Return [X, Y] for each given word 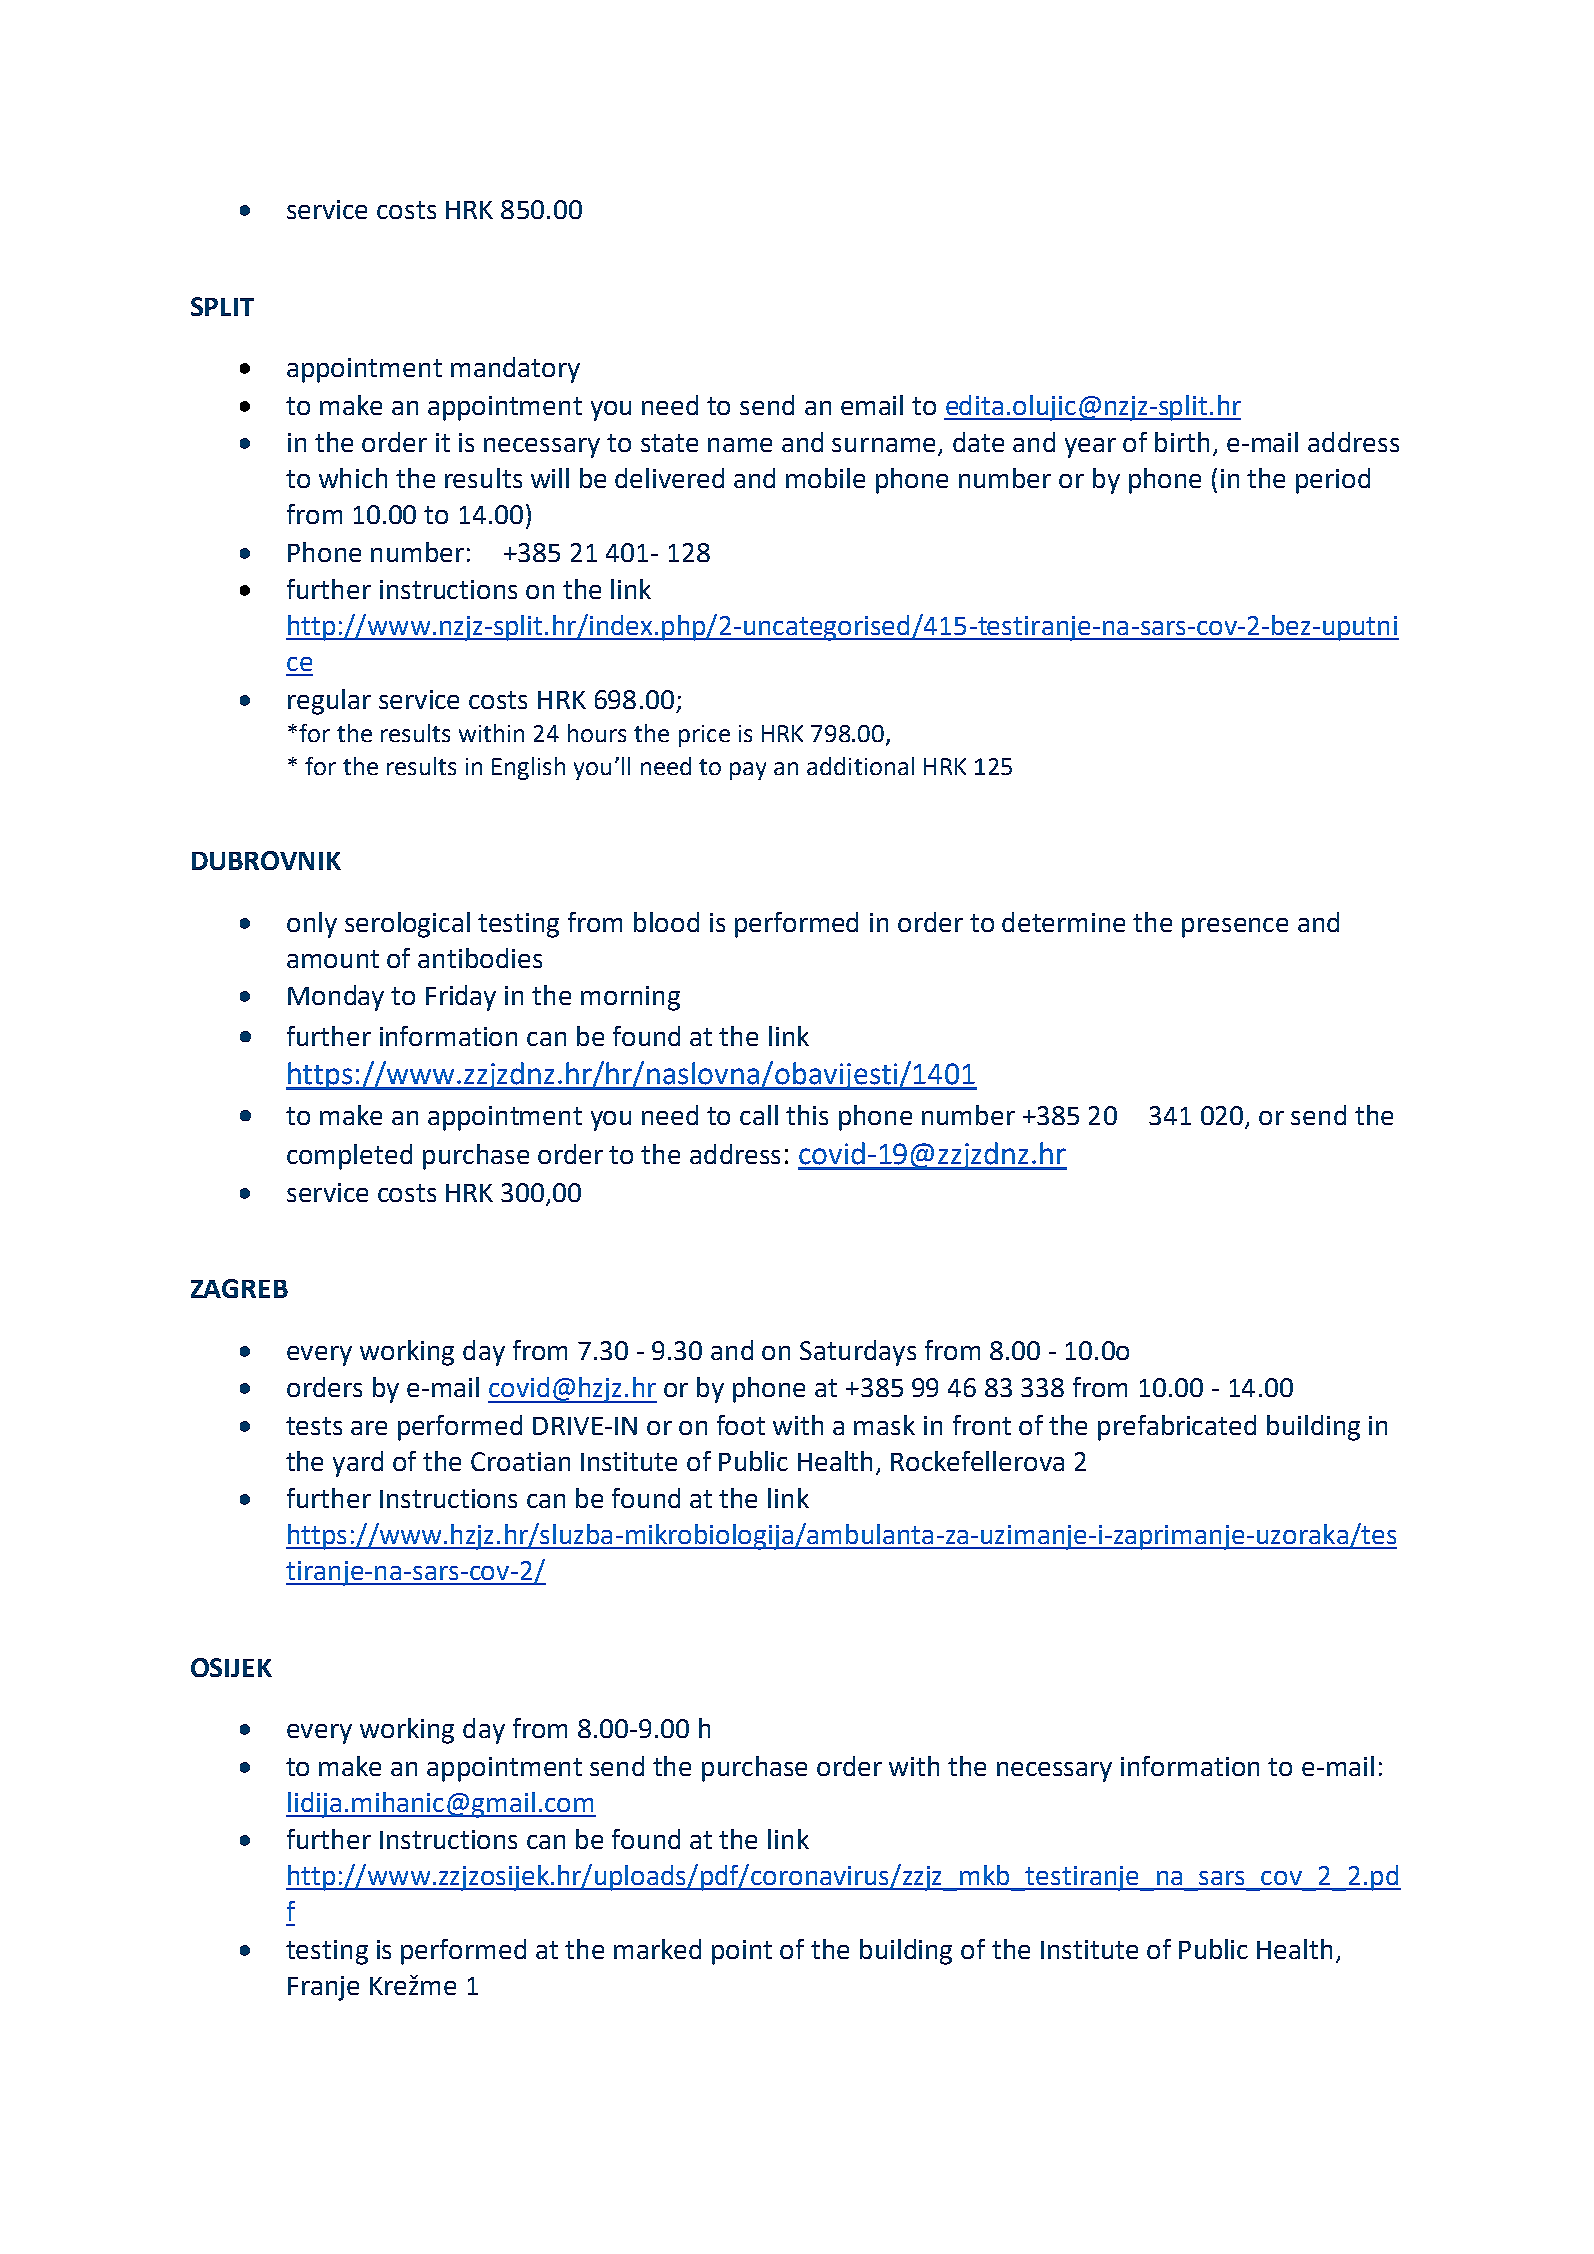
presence [1235, 928]
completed [349, 1157]
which [353, 478]
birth [1182, 442]
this [807, 1115]
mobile [825, 478]
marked [657, 1949]
